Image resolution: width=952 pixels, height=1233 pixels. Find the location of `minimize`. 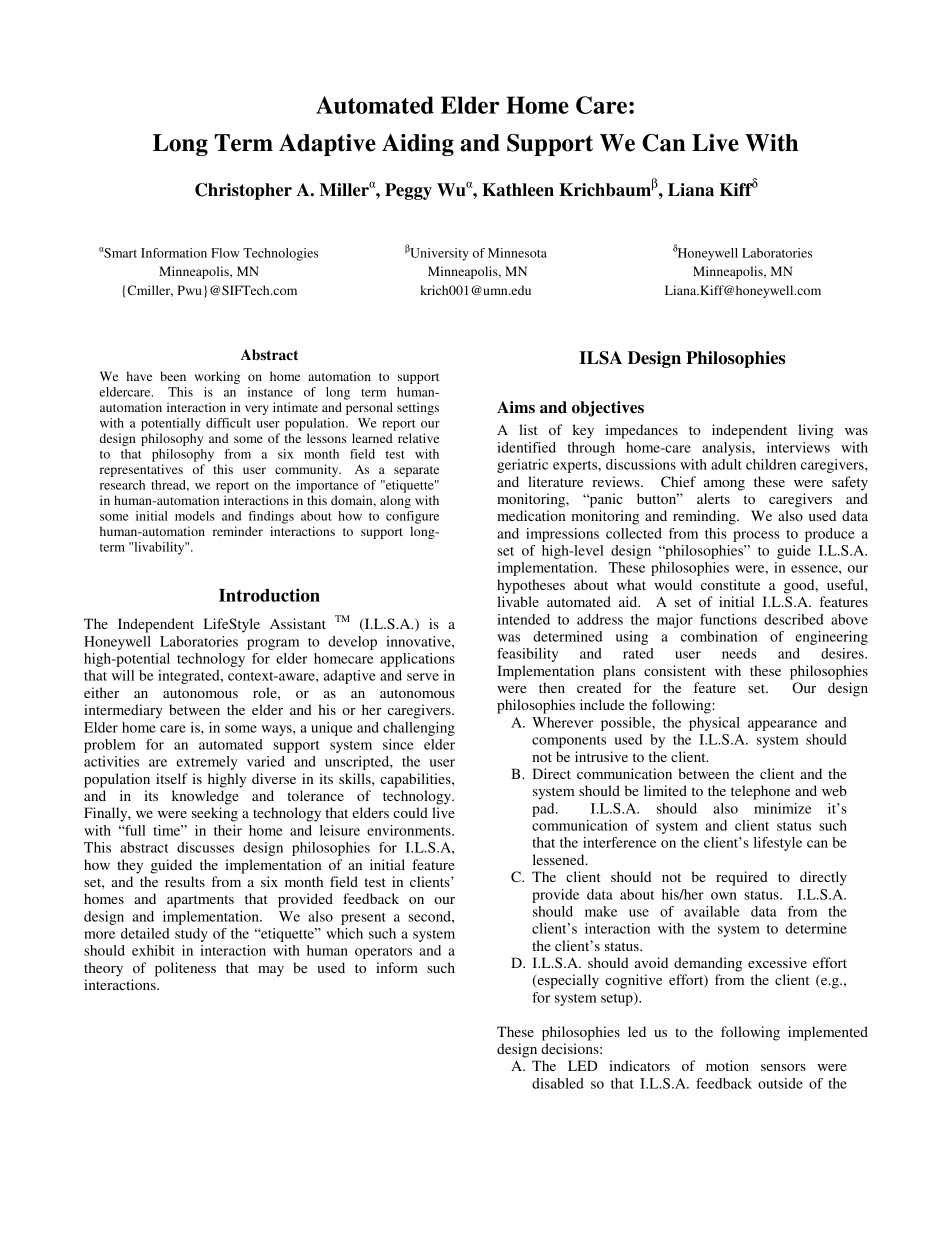

minimize is located at coordinates (782, 808).
